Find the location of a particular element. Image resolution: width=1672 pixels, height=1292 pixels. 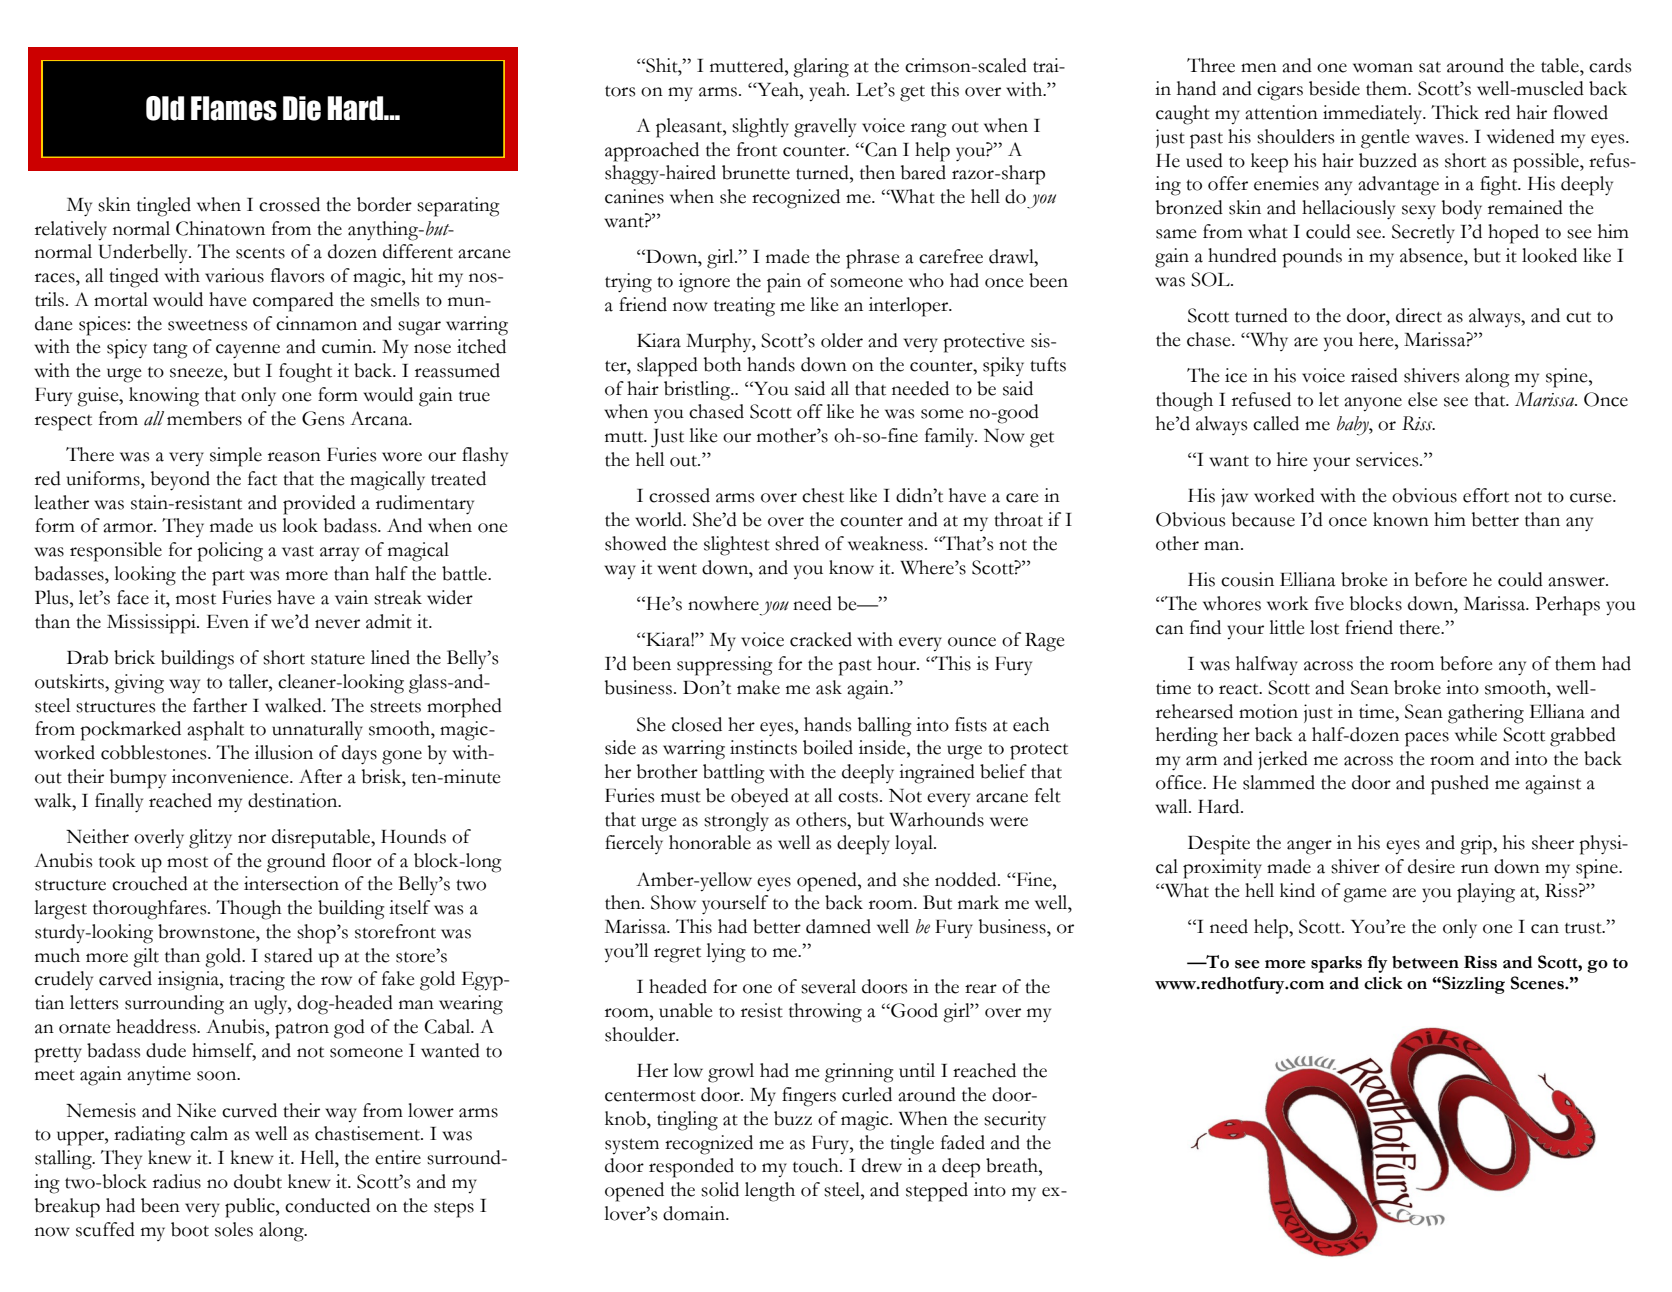

cracked is located at coordinates (821, 639).
